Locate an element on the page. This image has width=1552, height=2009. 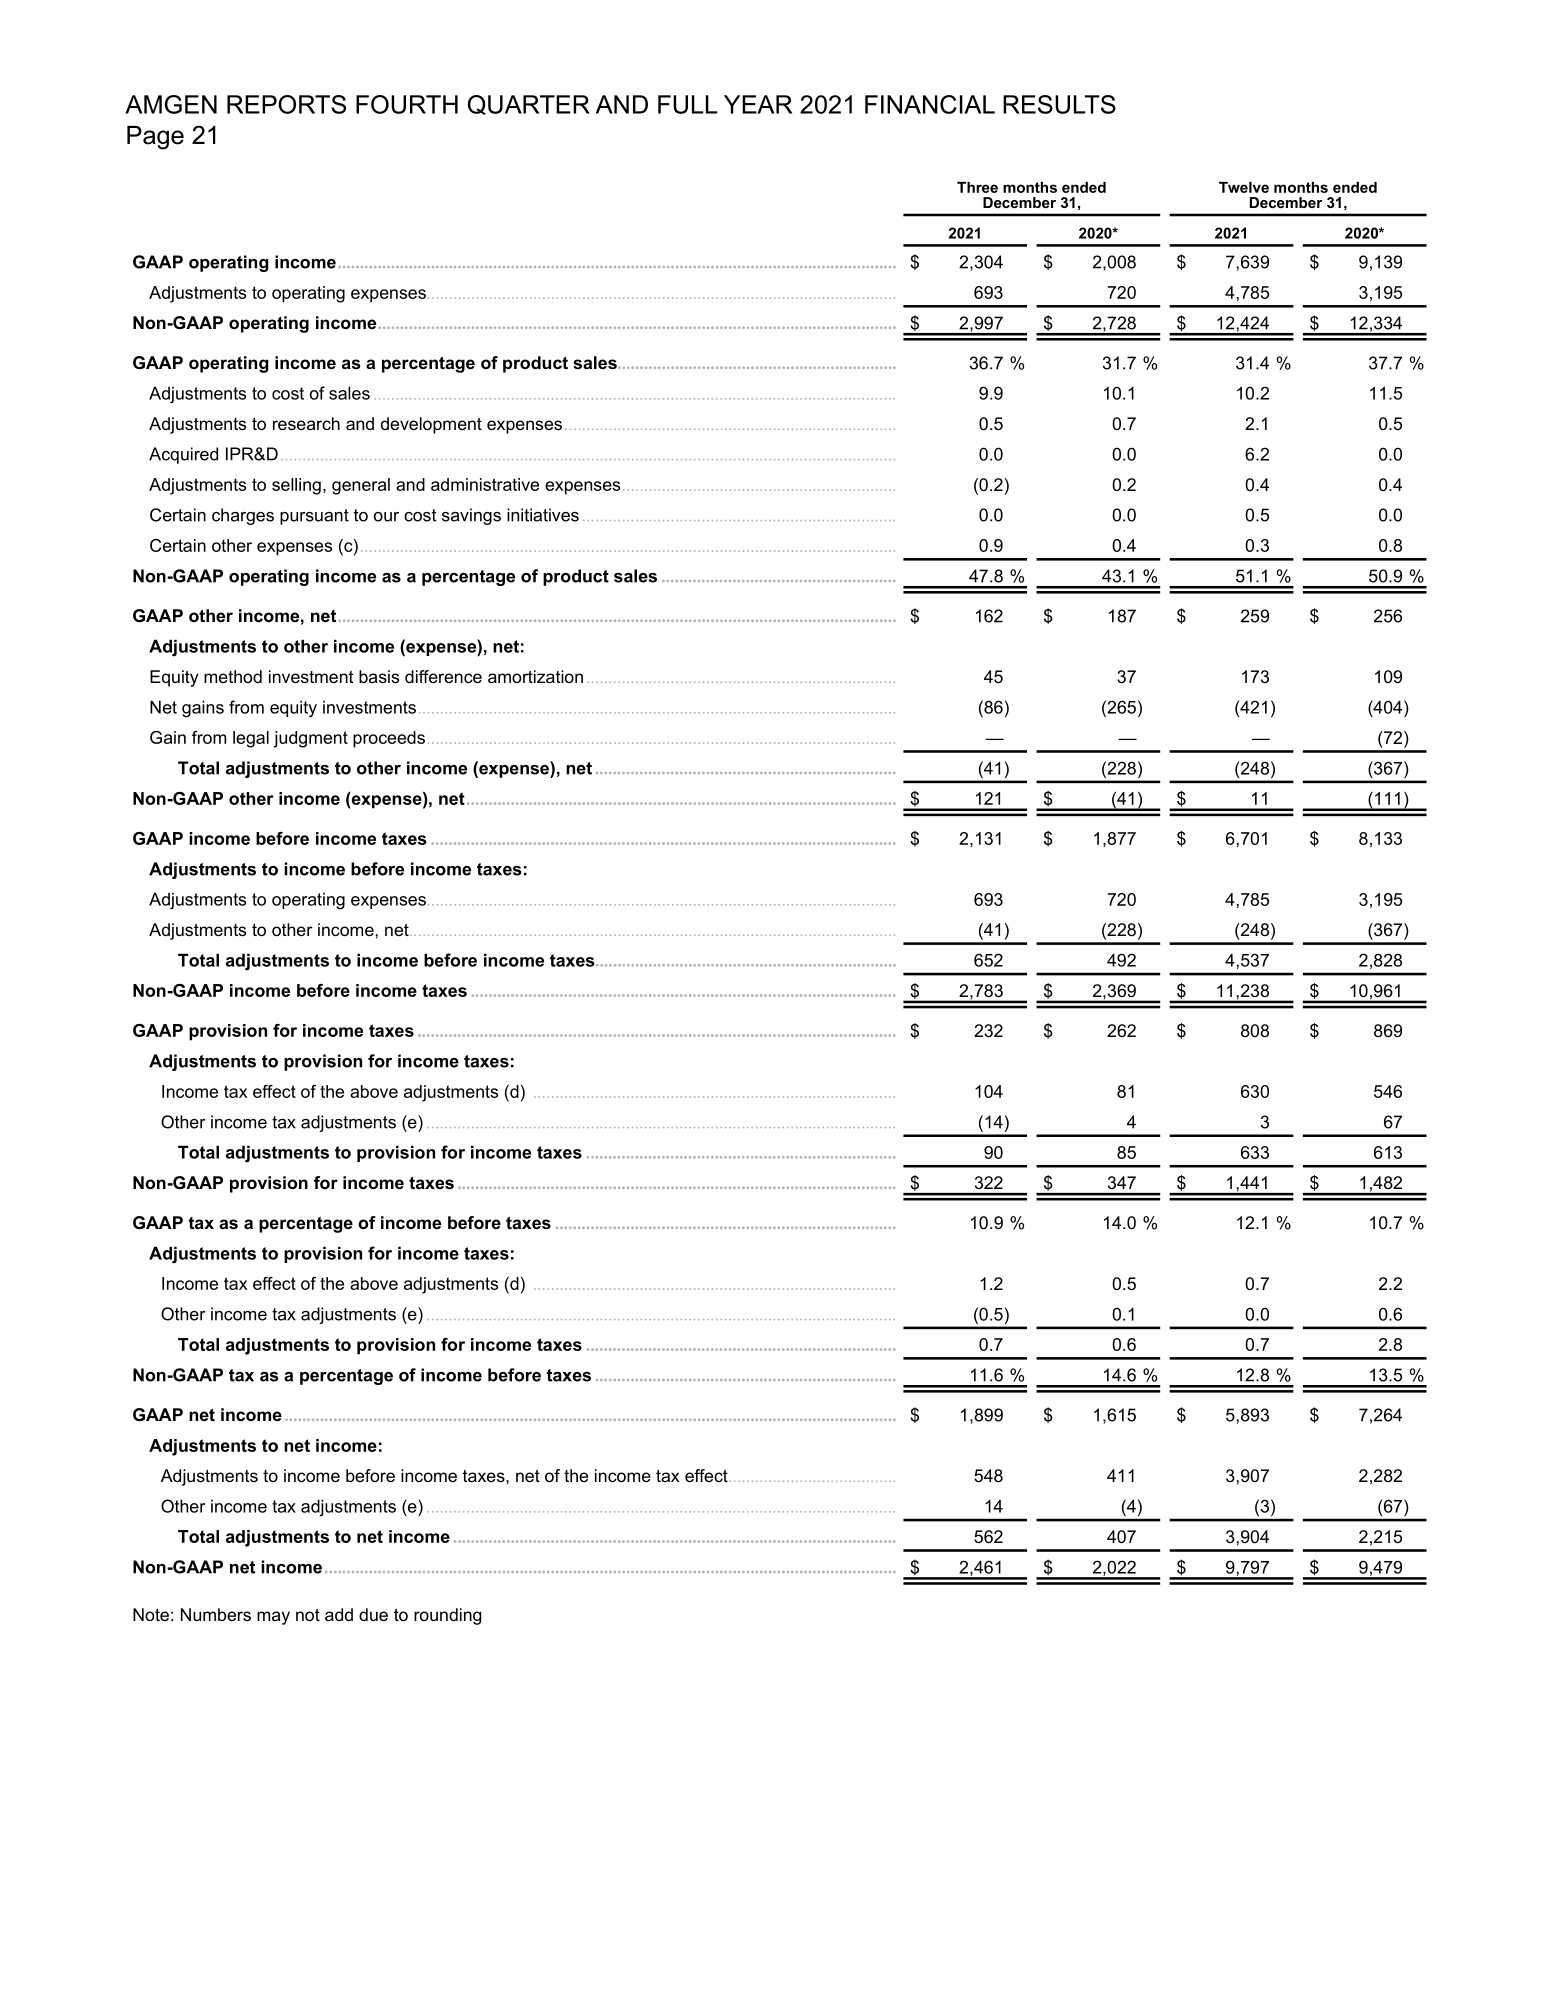
RESULTS is located at coordinates (1059, 104).
